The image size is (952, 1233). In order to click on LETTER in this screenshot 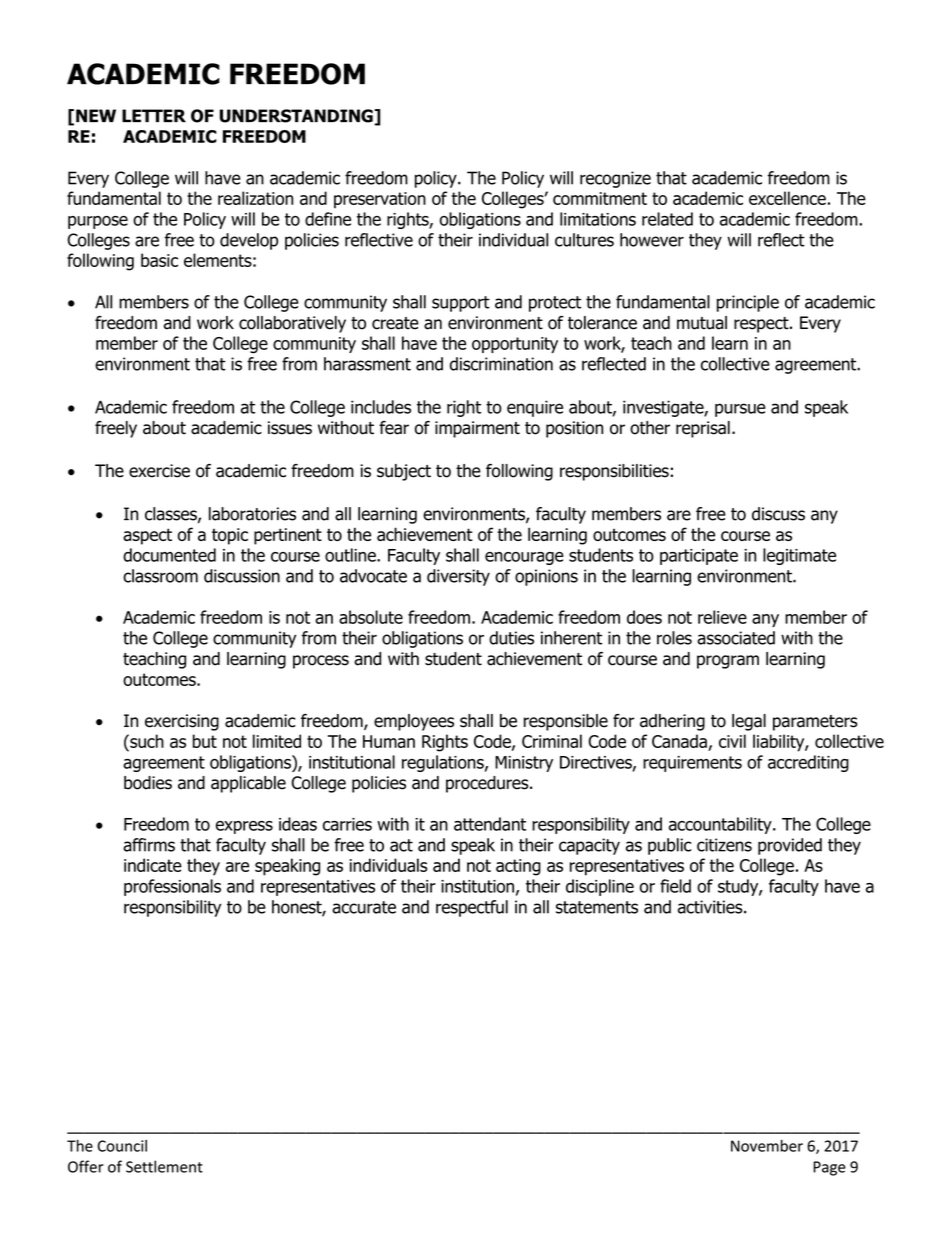, I will do `click(154, 115)`.
